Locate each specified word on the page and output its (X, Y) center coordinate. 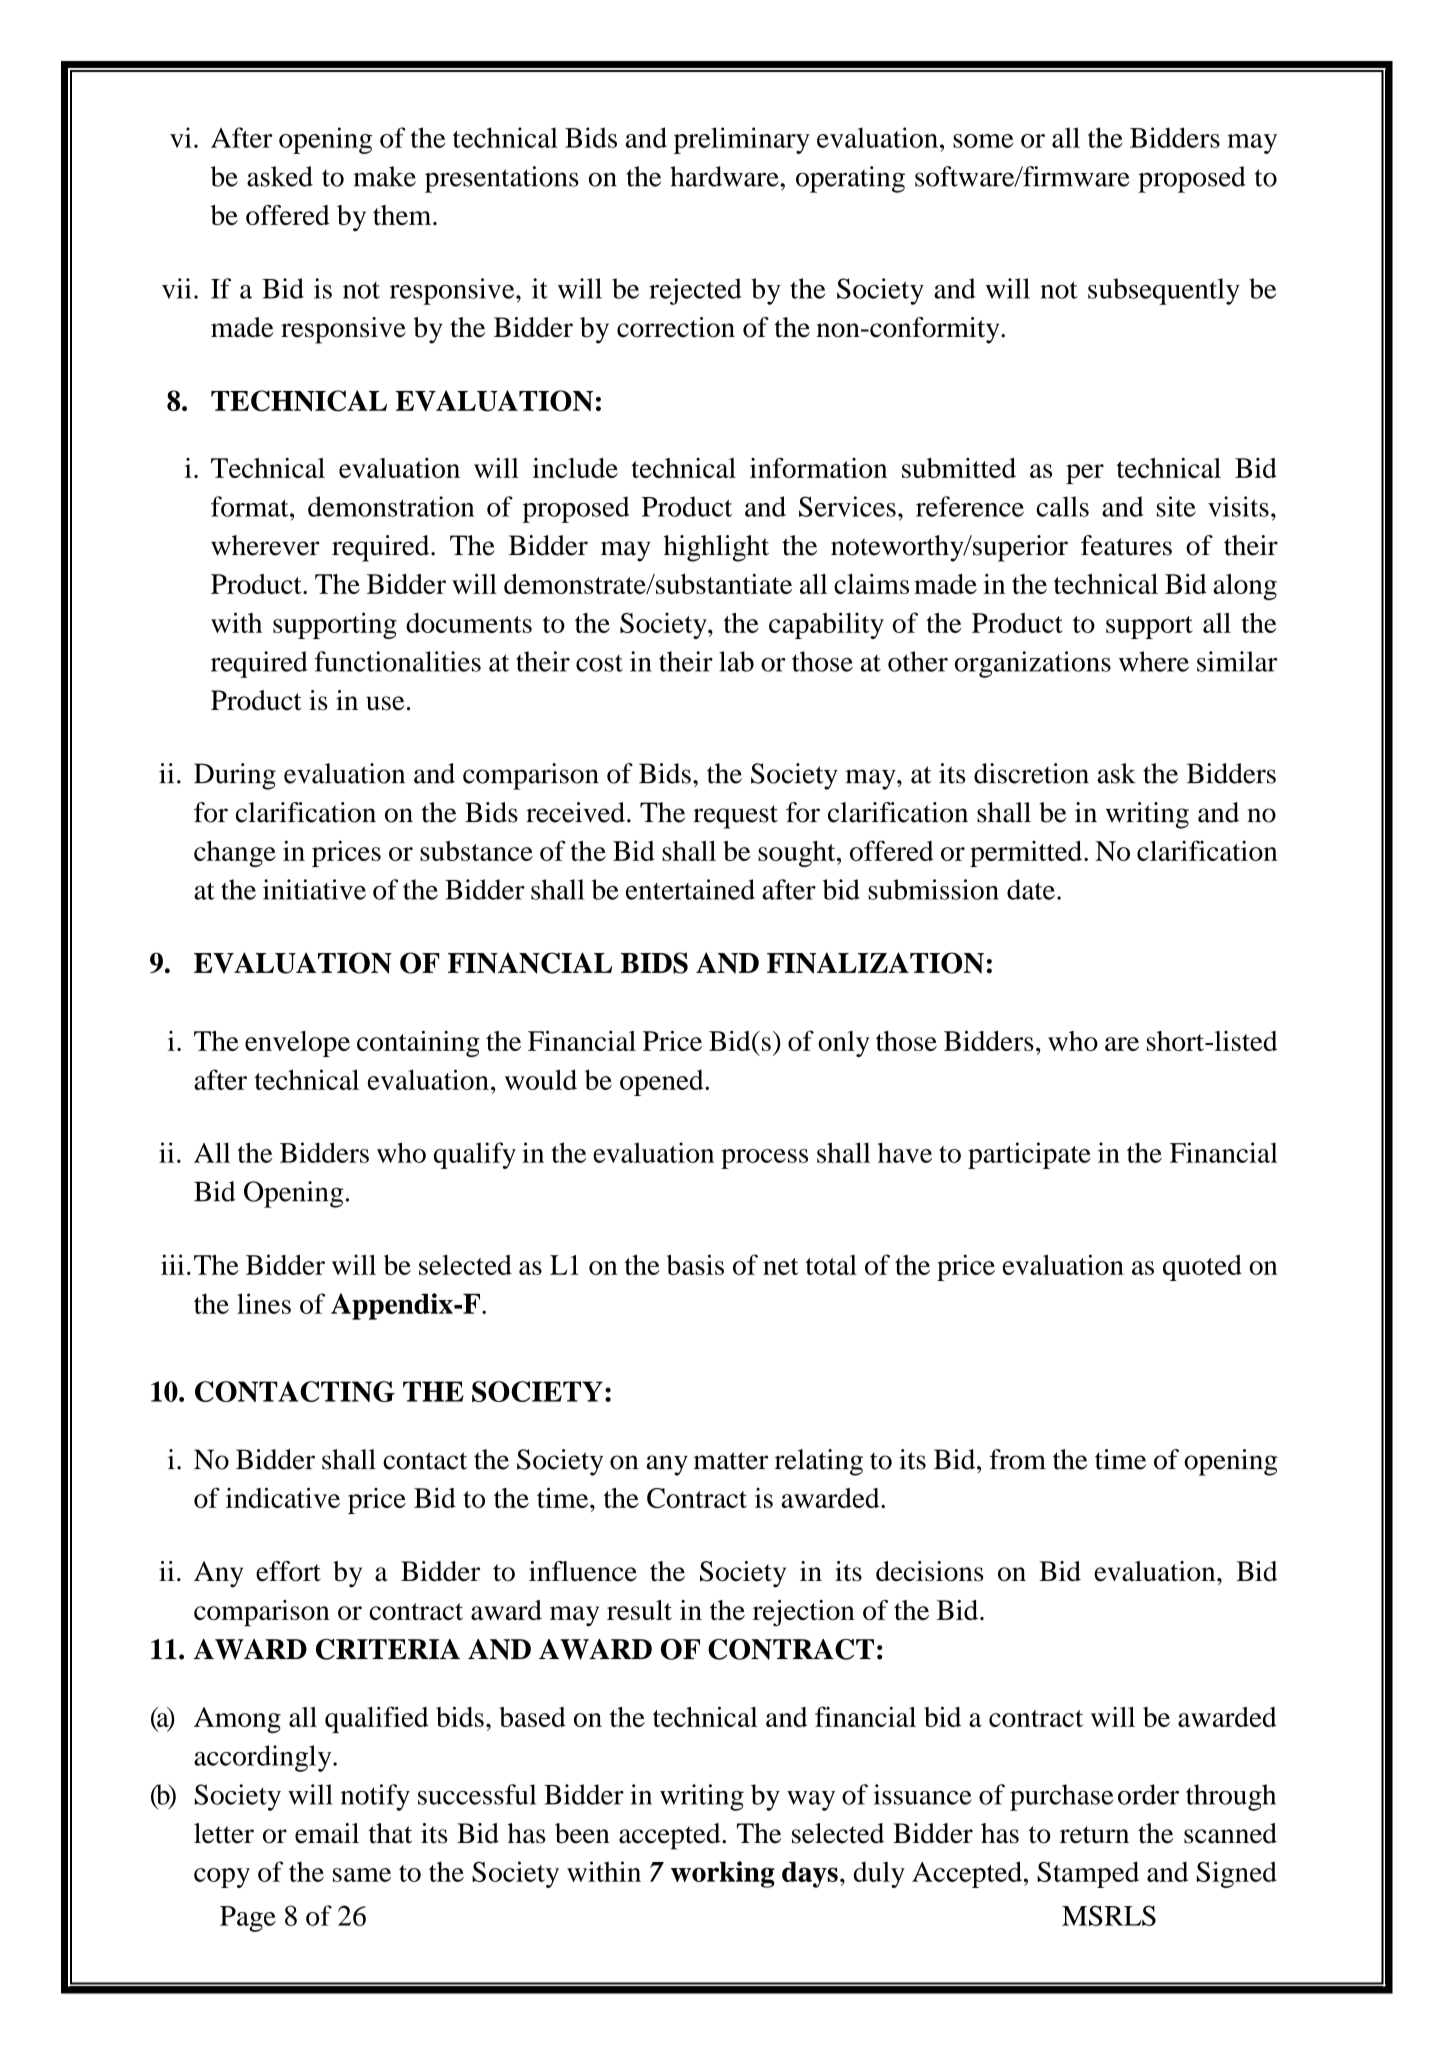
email (327, 1833)
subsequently (1164, 291)
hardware (724, 176)
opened (663, 1083)
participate (1029, 1155)
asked (280, 176)
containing (418, 1043)
